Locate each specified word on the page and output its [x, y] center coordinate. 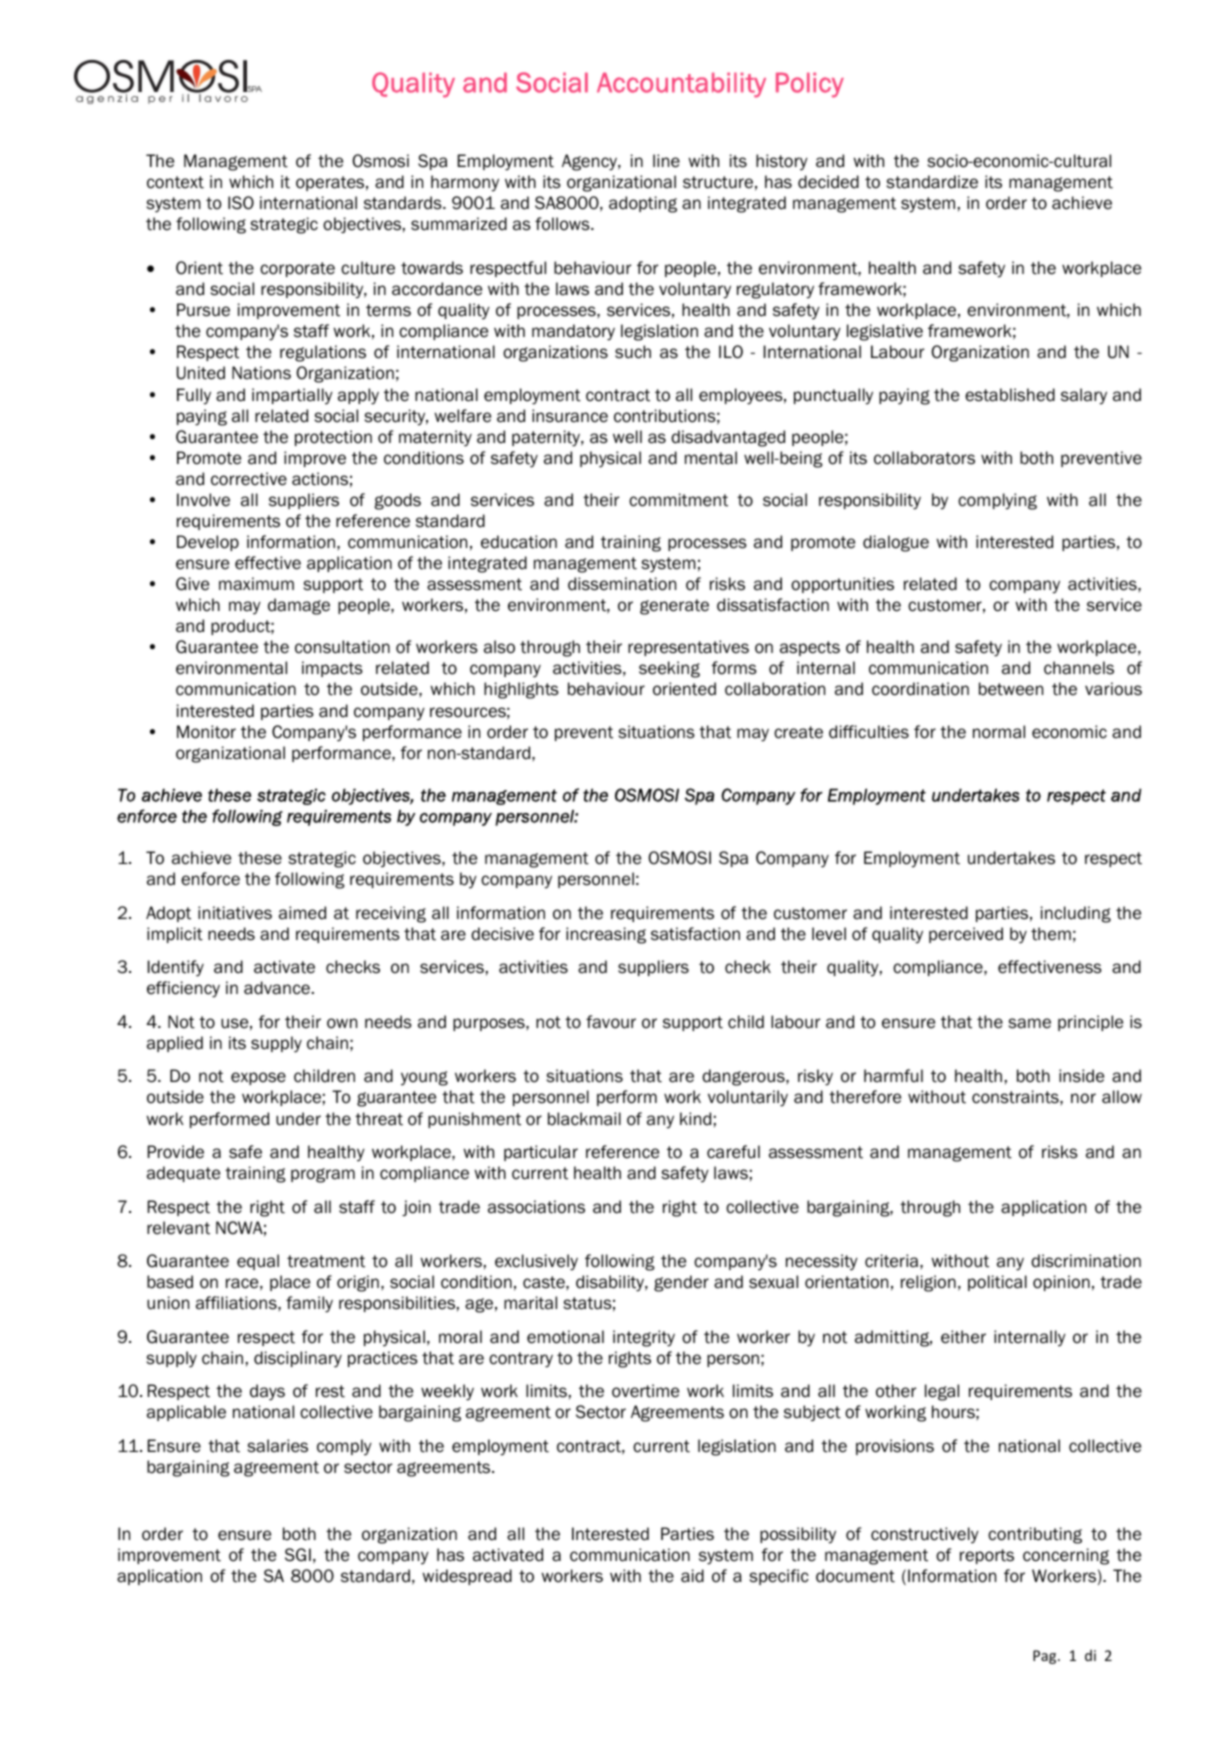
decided [828, 182]
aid [692, 1576]
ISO [241, 203]
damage [299, 606]
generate [674, 607]
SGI [298, 1555]
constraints [1016, 1097]
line [666, 161]
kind [695, 1119]
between [1011, 689]
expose [258, 1078]
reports [987, 1556]
